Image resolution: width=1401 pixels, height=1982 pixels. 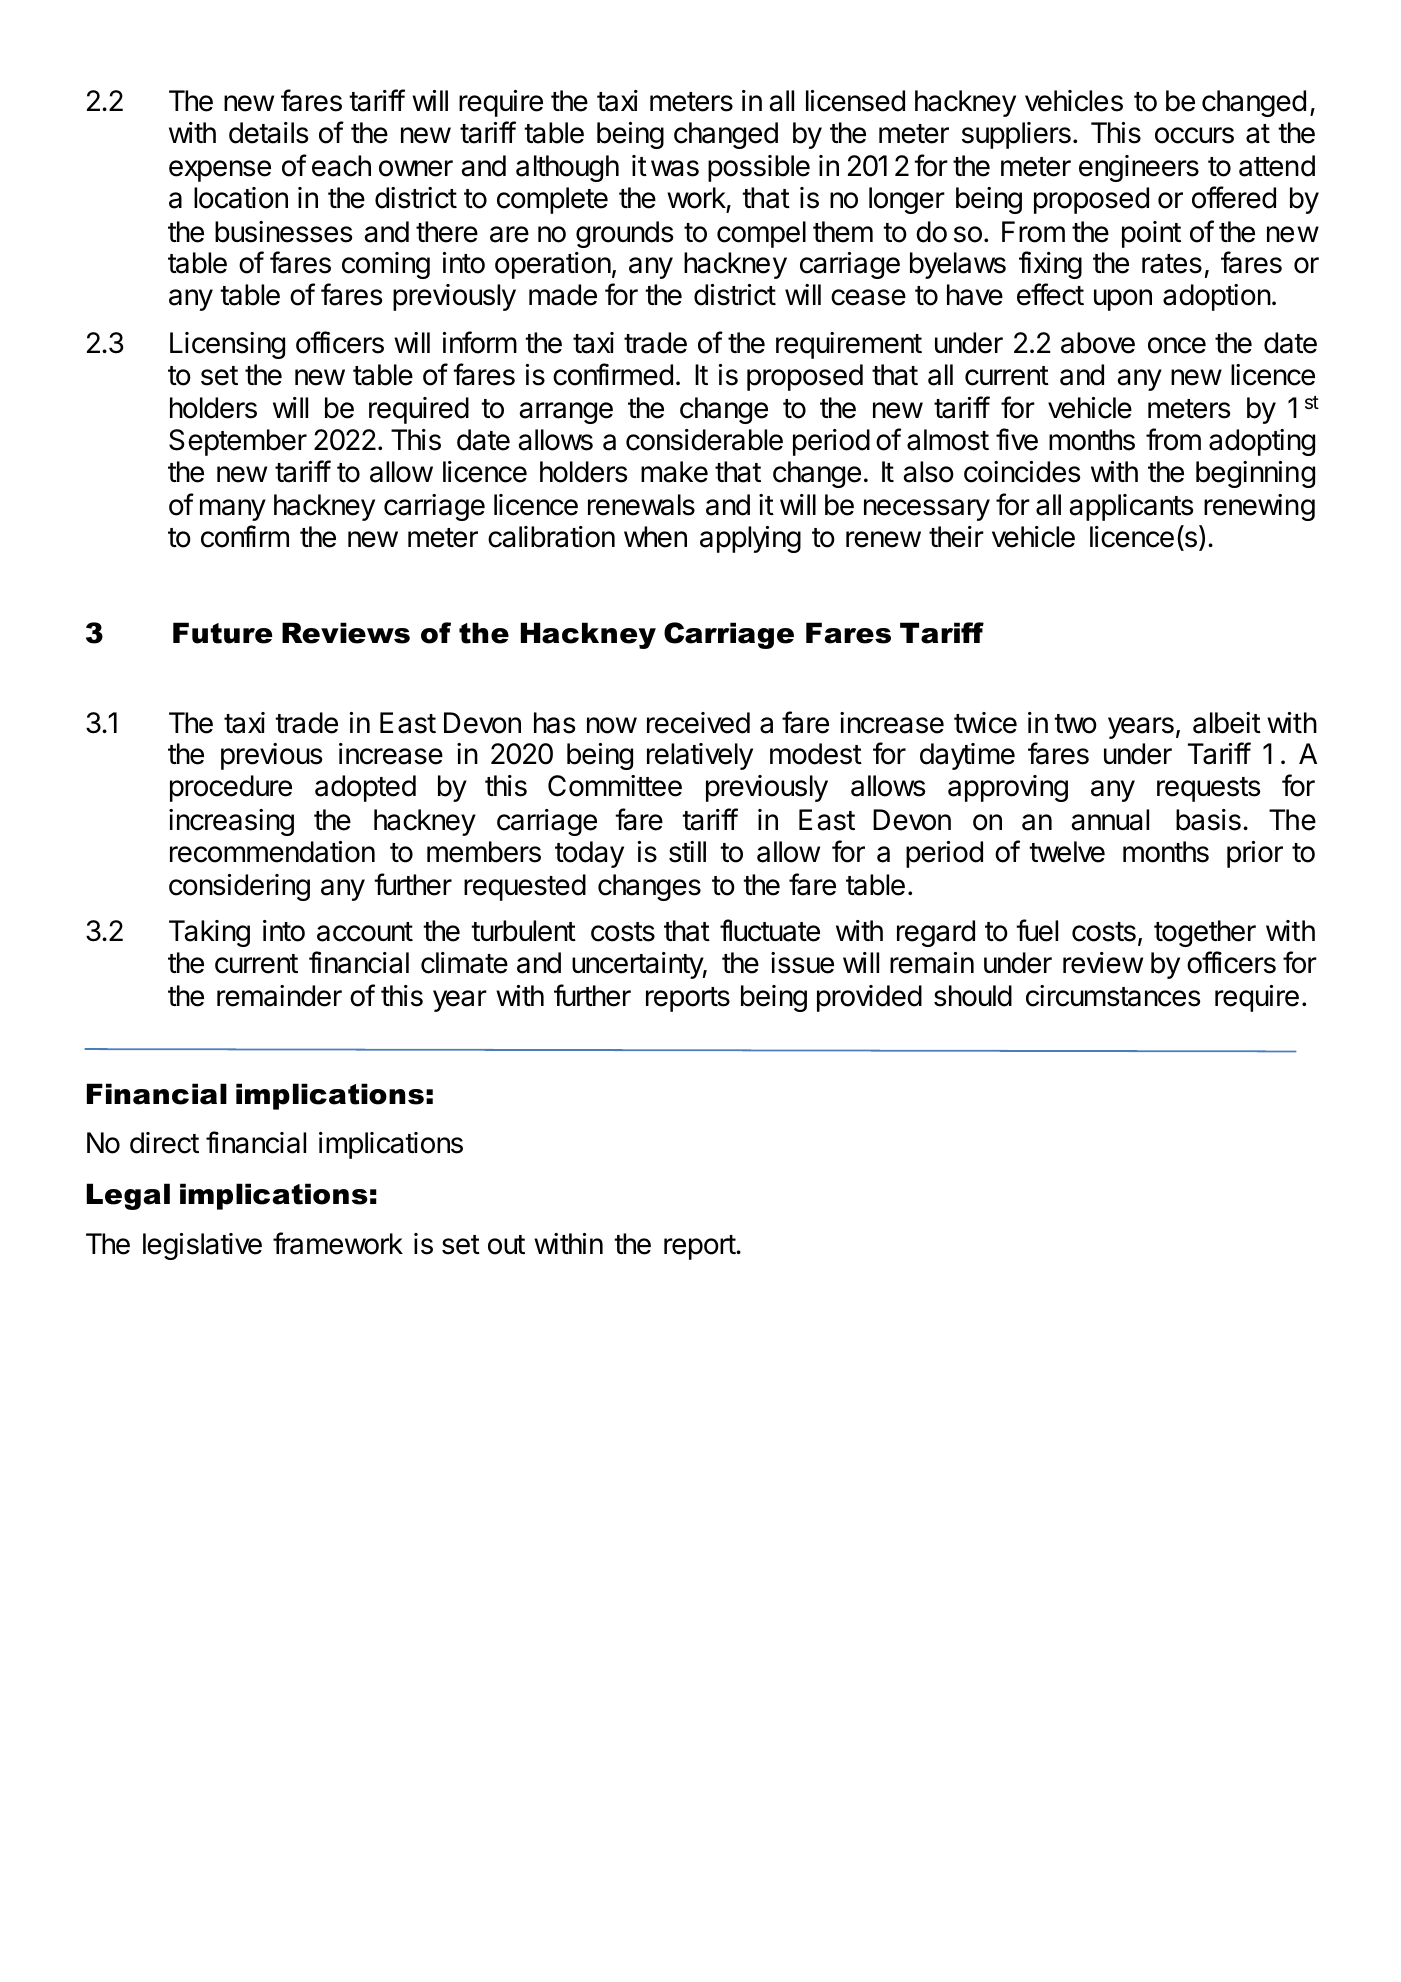 What do you see at coordinates (269, 133) in the screenshot?
I see `details` at bounding box center [269, 133].
